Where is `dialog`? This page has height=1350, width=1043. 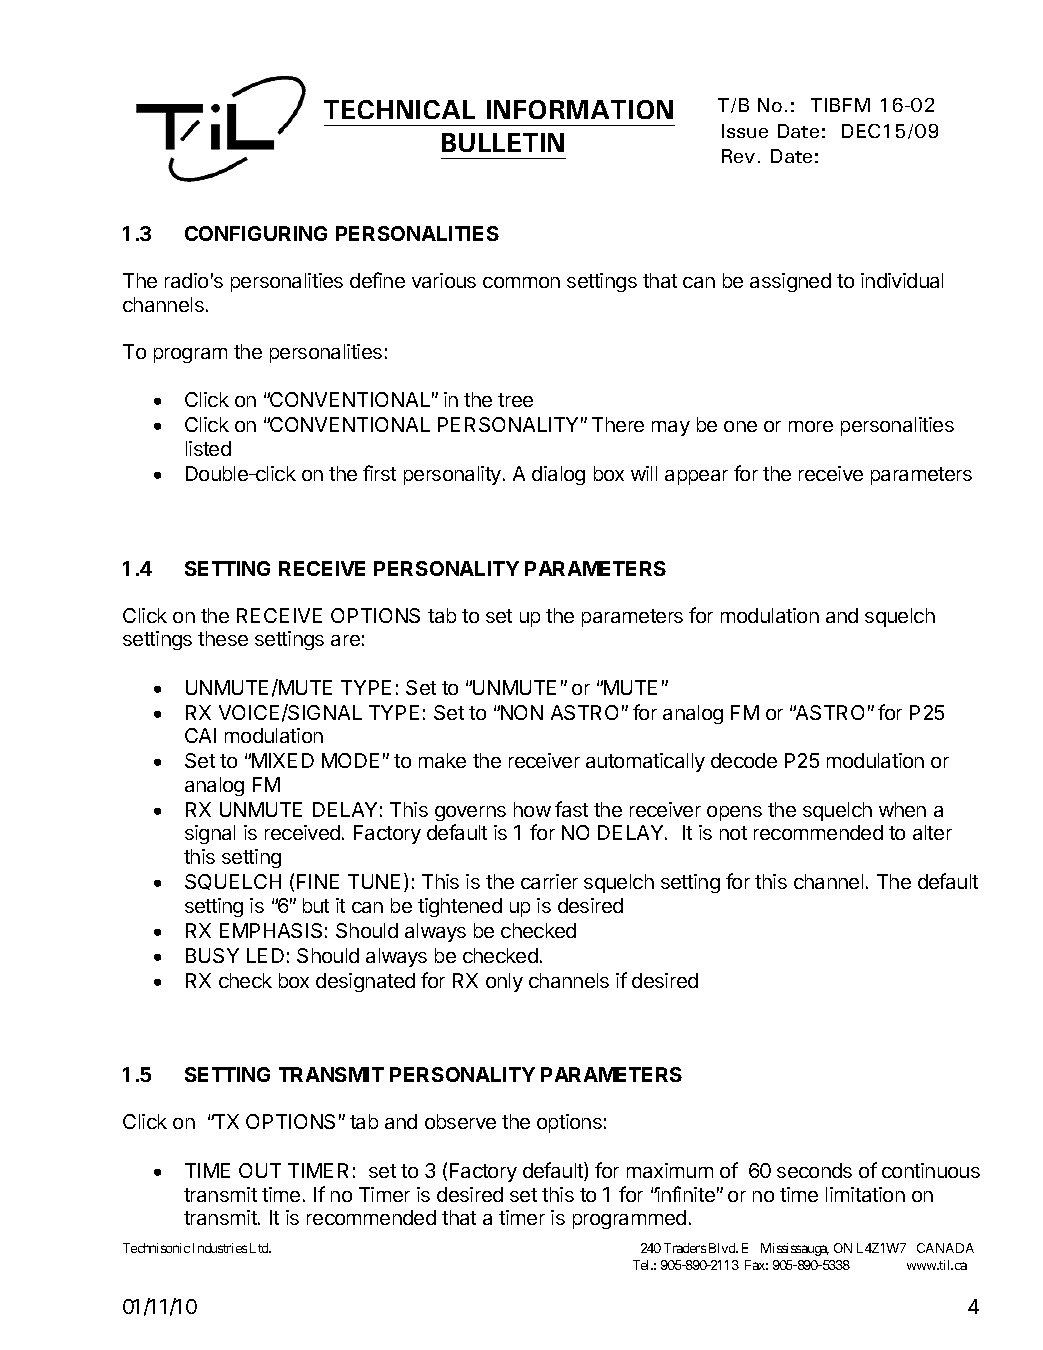
dialog is located at coordinates (558, 475).
